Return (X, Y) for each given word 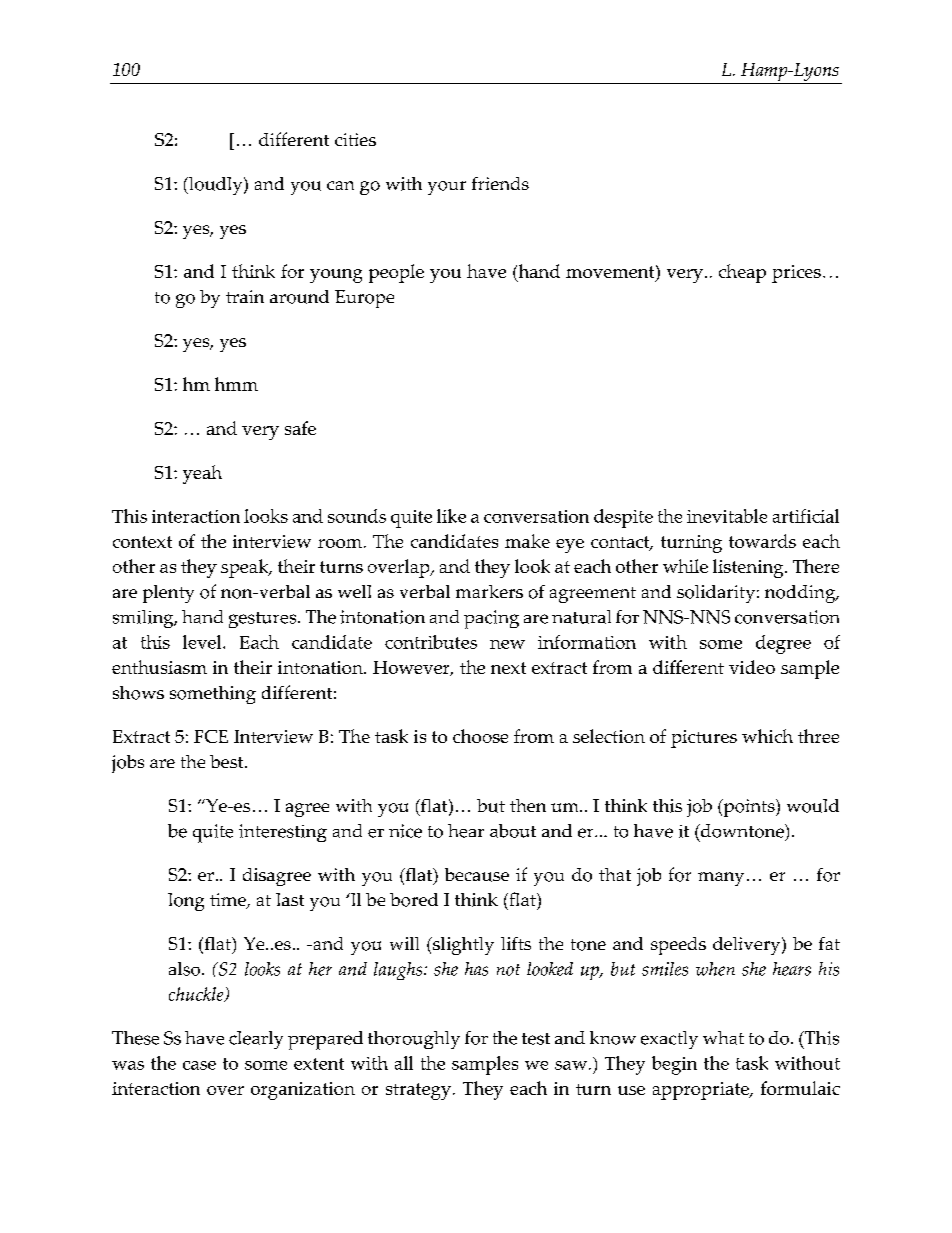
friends (500, 183)
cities (355, 139)
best (228, 761)
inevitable (727, 516)
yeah (202, 474)
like (451, 516)
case (199, 1065)
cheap (742, 273)
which (767, 736)
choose (480, 736)
